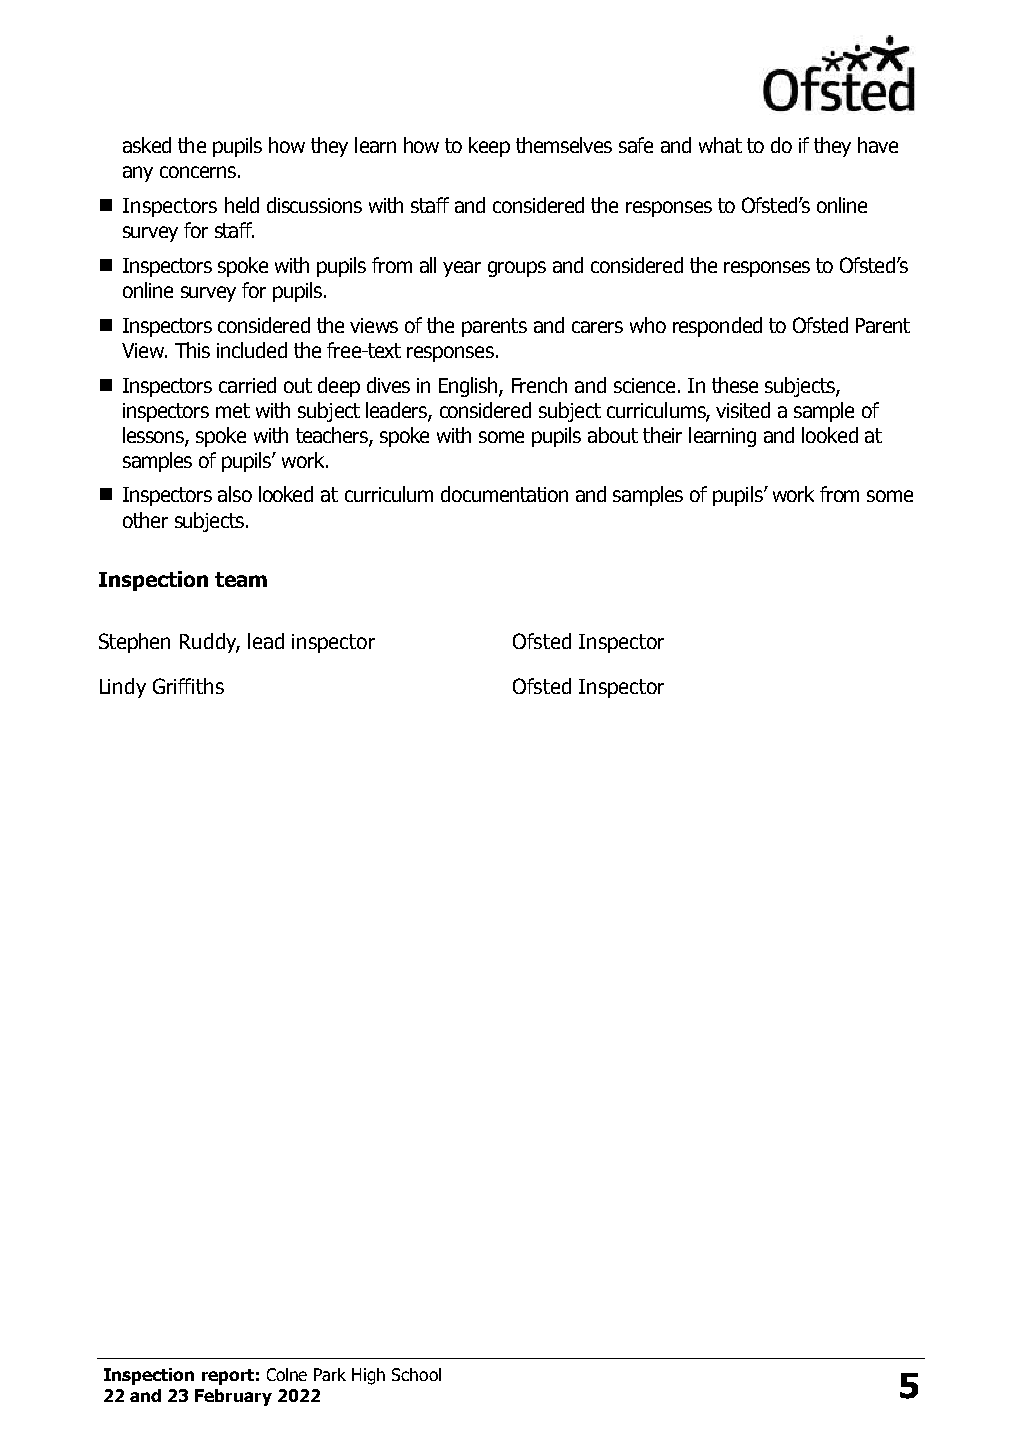 The height and width of the document is (1449, 1022). What do you see at coordinates (489, 147) in the document?
I see `keep` at bounding box center [489, 147].
